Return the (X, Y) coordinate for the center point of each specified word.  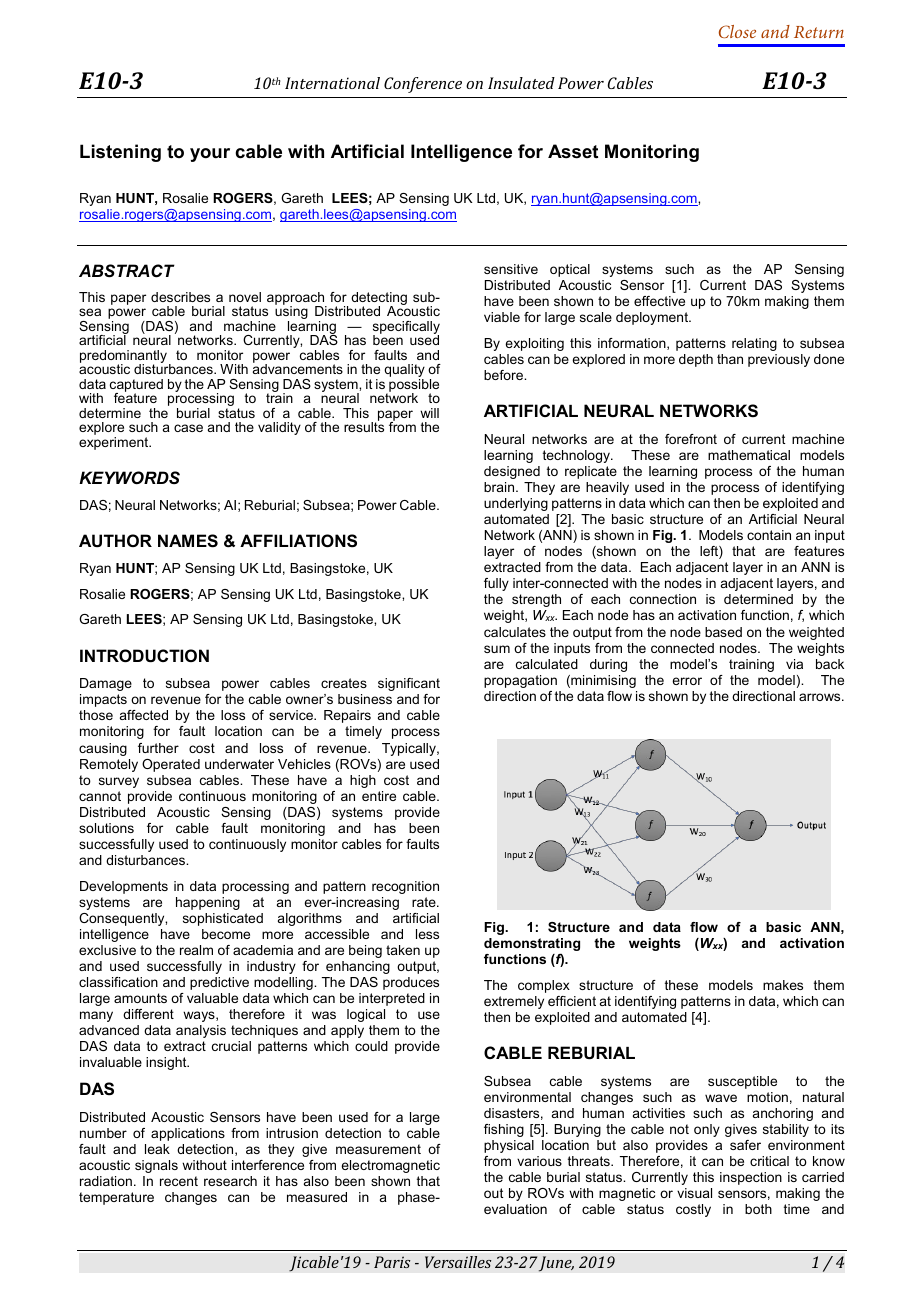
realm (196, 950)
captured (136, 386)
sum (497, 649)
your (210, 155)
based (723, 632)
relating (754, 344)
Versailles (458, 1262)
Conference (423, 85)
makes (783, 985)
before (505, 375)
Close (737, 31)
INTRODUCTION (144, 655)
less (427, 934)
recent (179, 1181)
